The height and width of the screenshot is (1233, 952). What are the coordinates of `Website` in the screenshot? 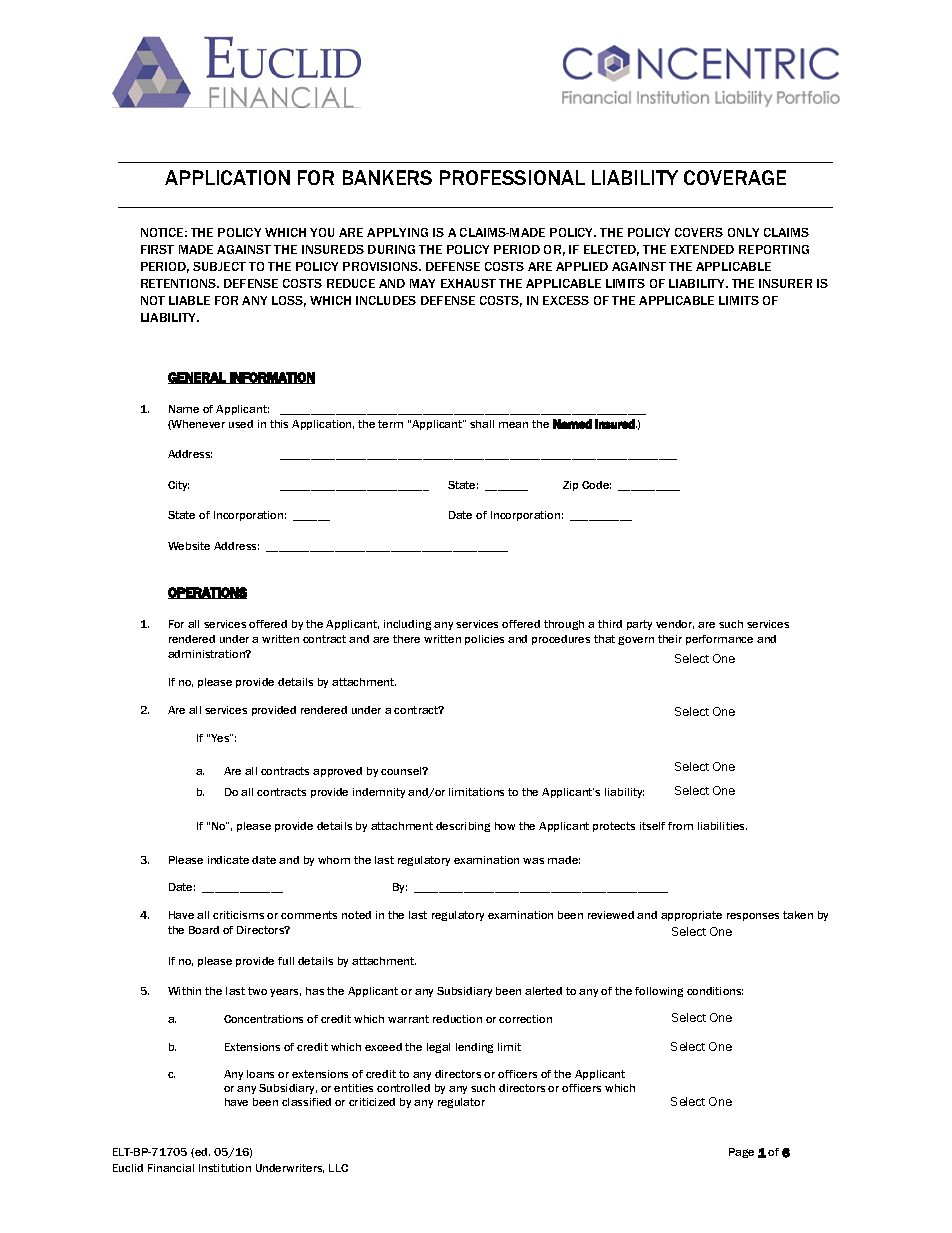 It's located at (189, 546).
